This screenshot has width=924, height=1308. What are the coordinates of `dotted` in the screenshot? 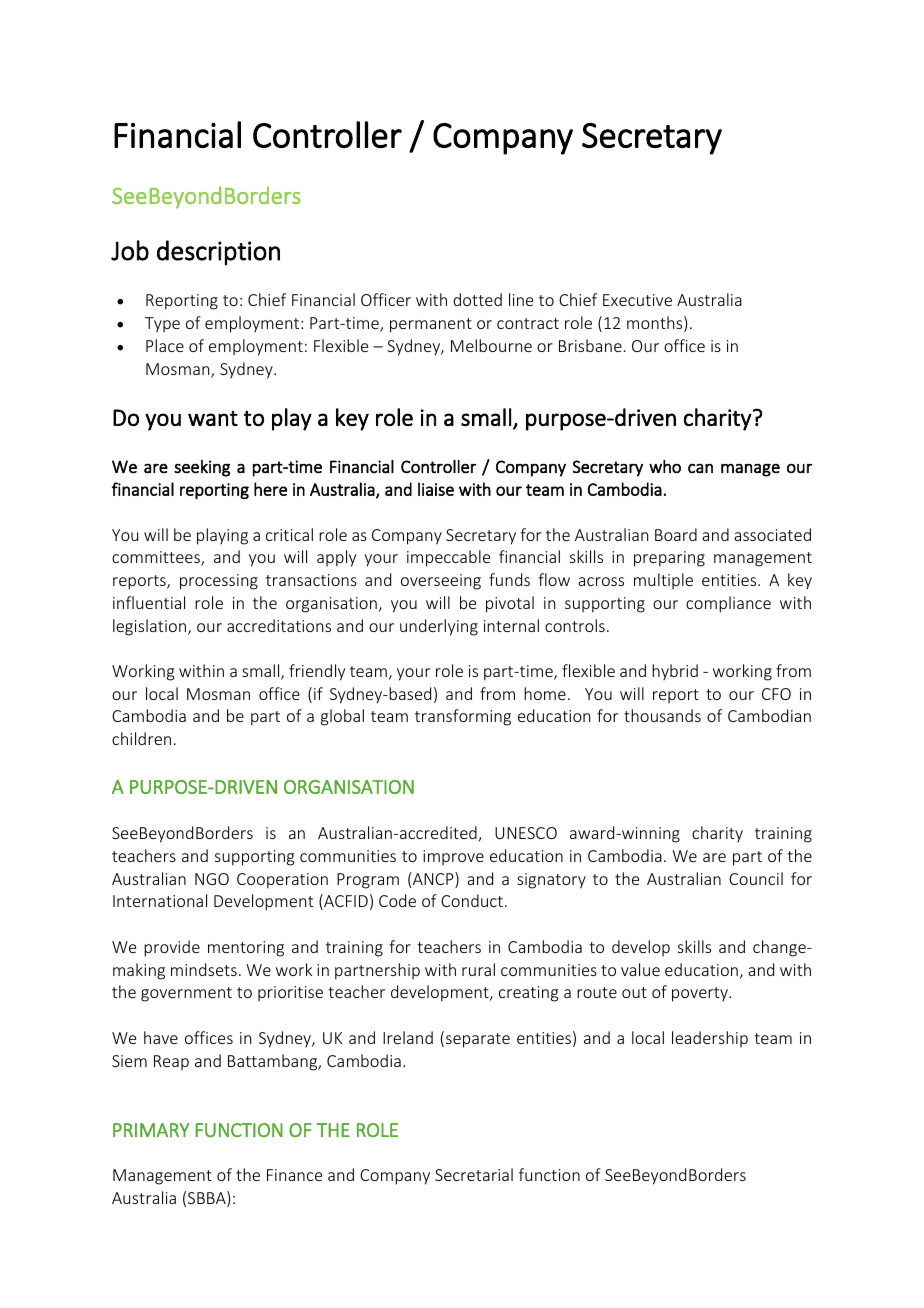 It's located at (477, 299).
